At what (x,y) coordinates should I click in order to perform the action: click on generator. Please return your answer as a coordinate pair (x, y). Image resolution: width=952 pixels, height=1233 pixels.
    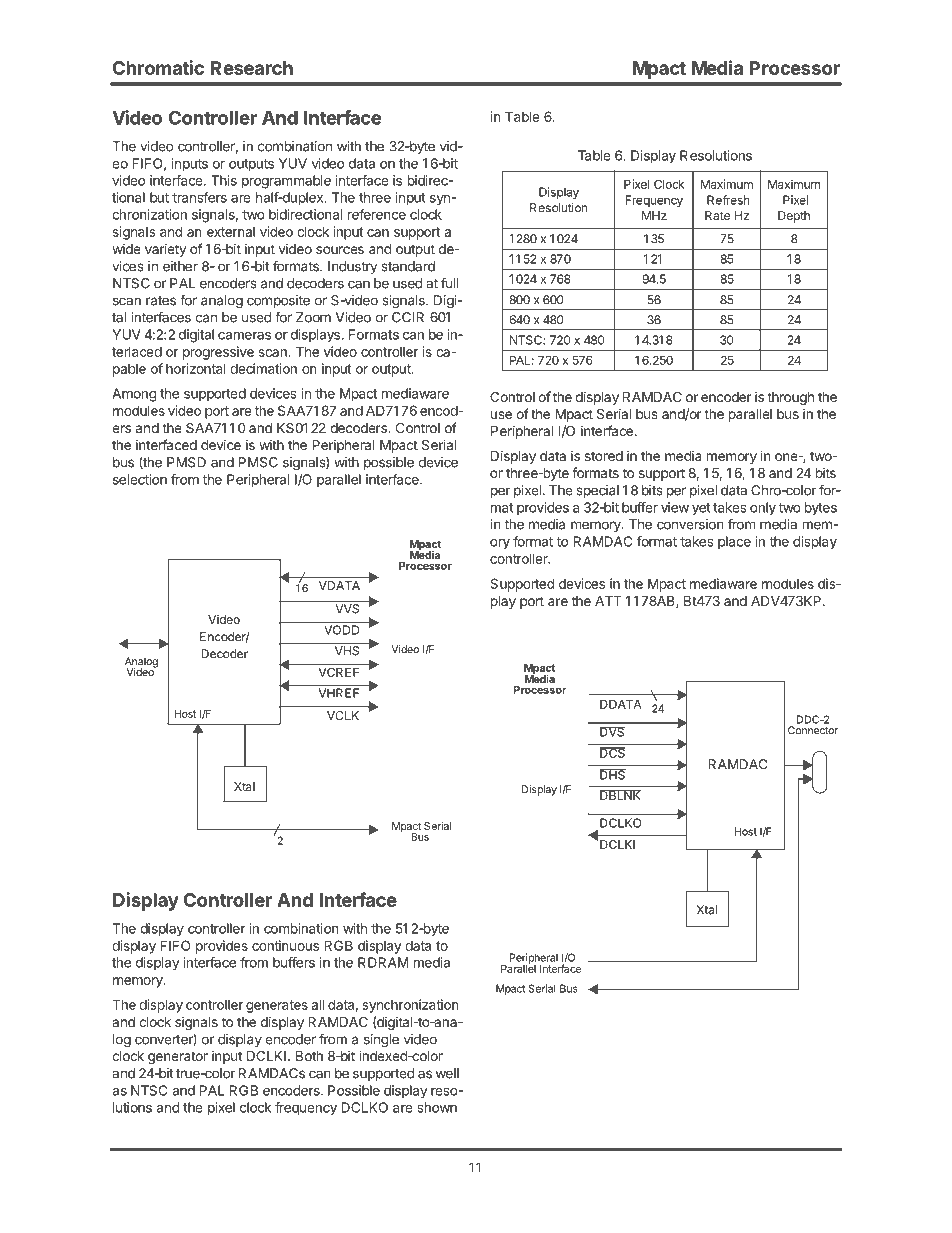
    Looking at the image, I should click on (178, 1057).
